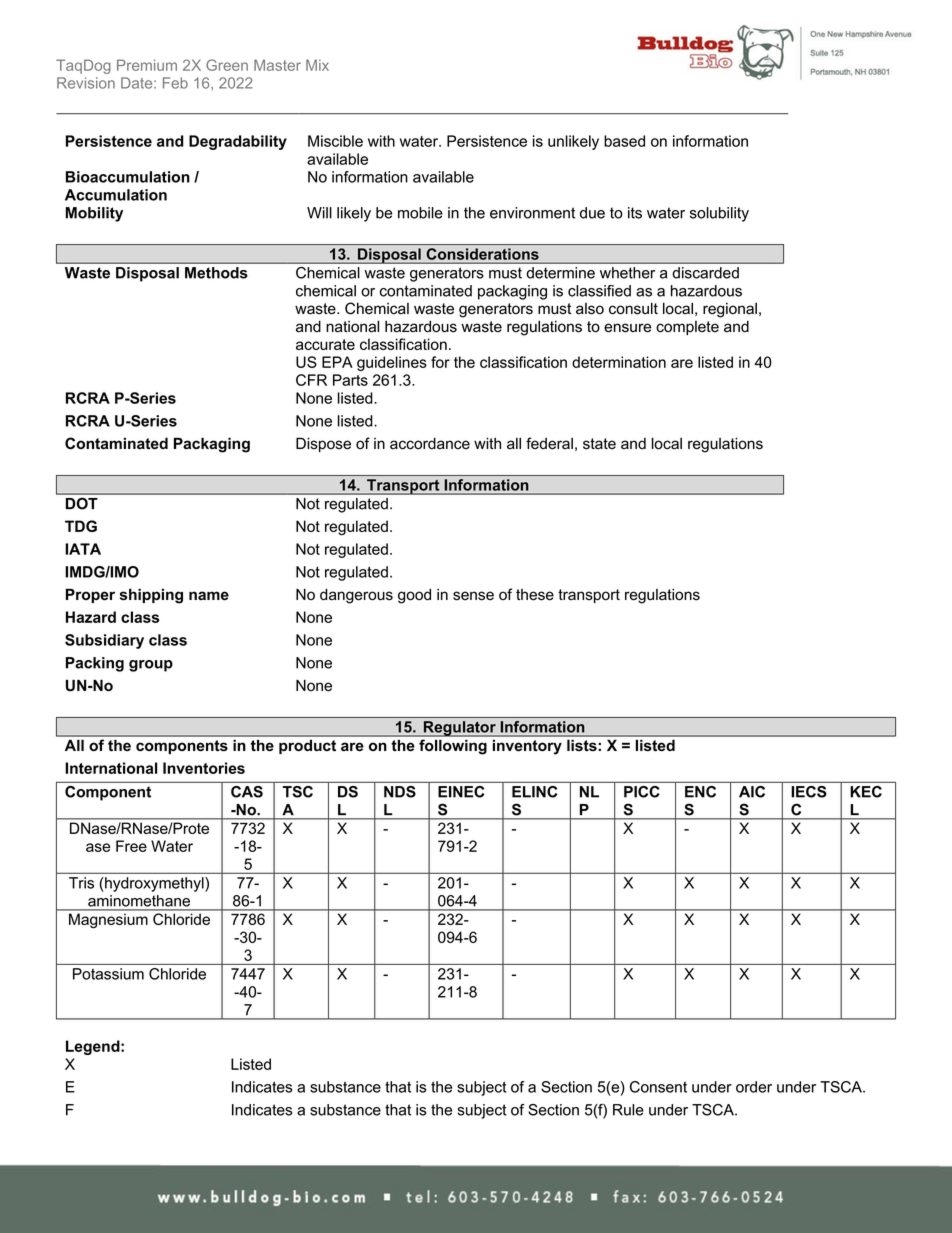 The width and height of the screenshot is (952, 1233). Describe the element at coordinates (204, 768) in the screenshot. I see `Inventories` at that location.
